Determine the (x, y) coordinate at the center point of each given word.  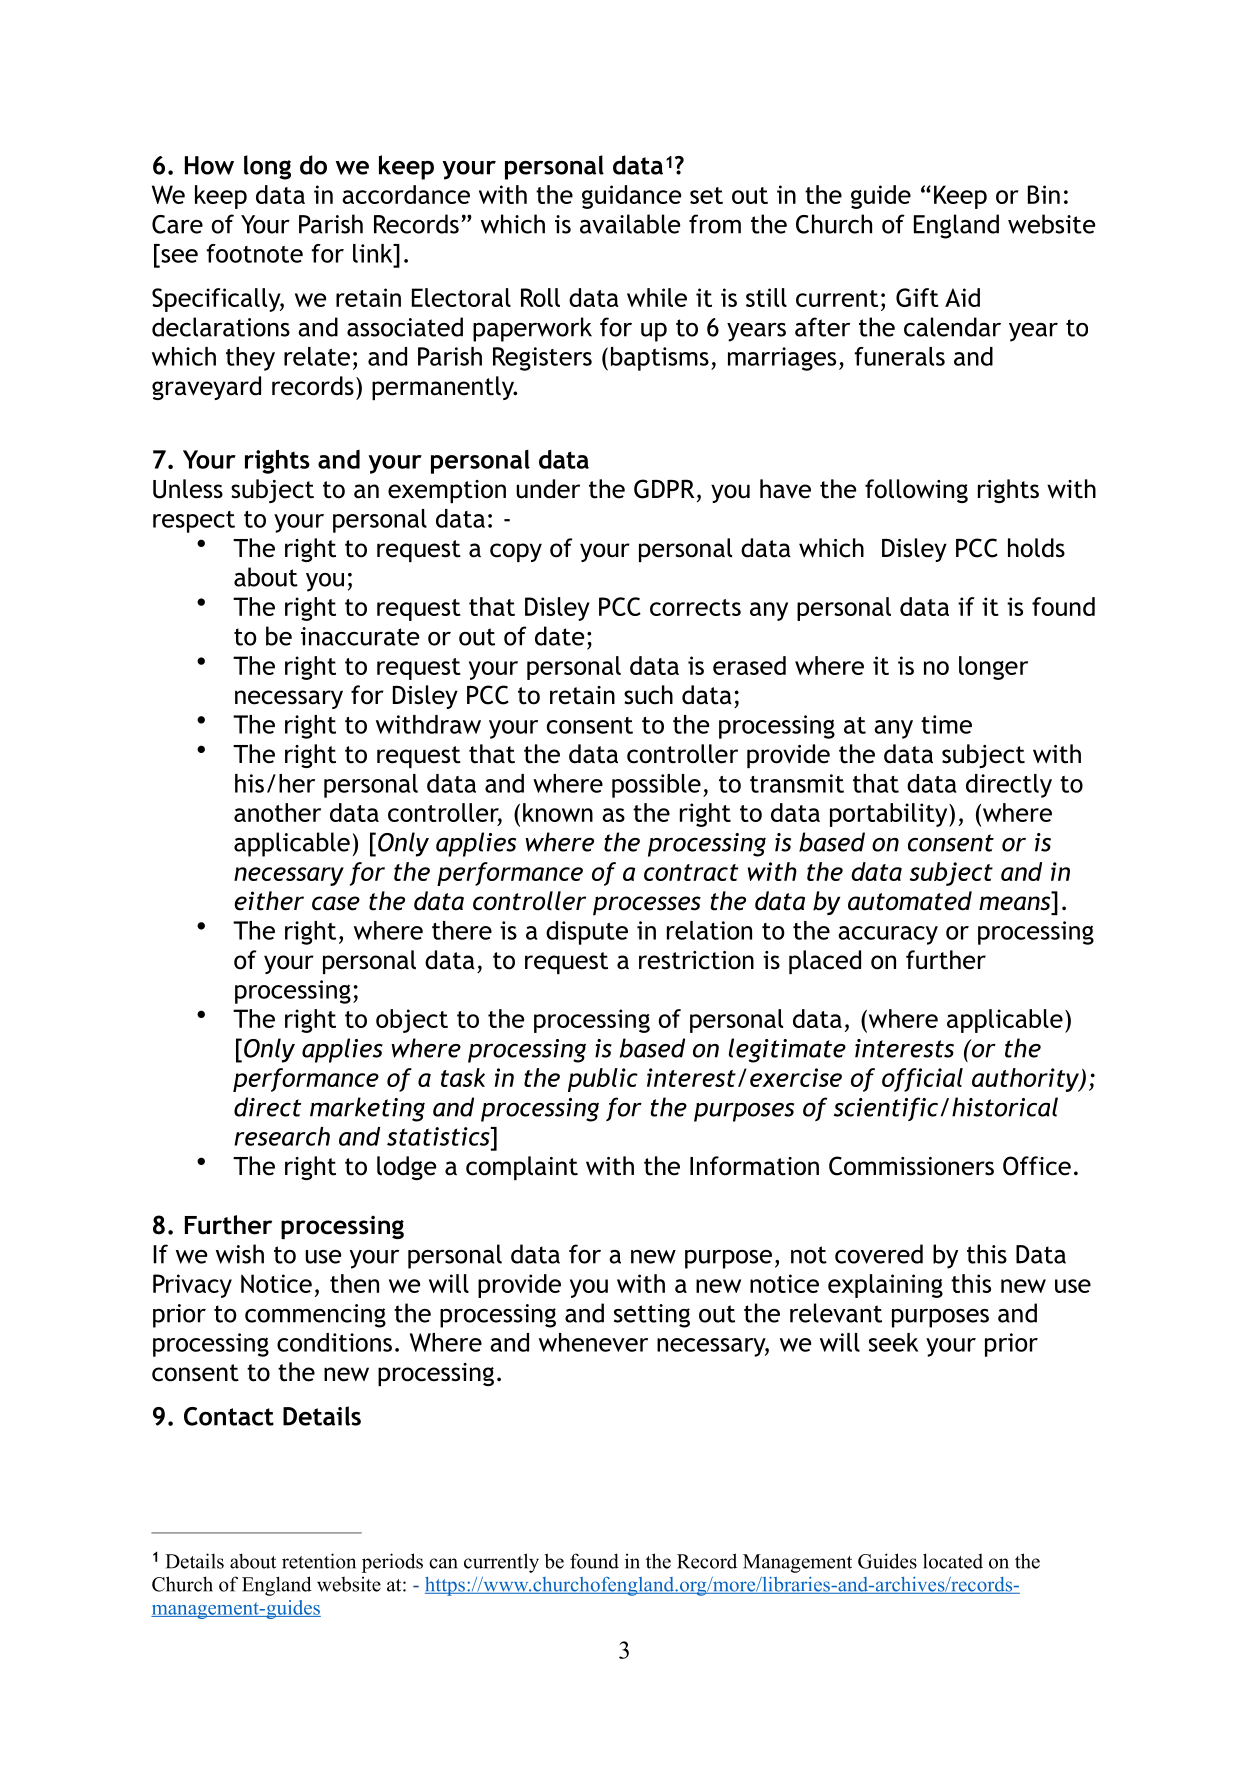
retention (319, 1561)
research (282, 1136)
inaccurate (360, 636)
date (559, 636)
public (603, 1080)
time (946, 724)
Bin (1044, 194)
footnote (254, 253)
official (922, 1080)
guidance (631, 197)
